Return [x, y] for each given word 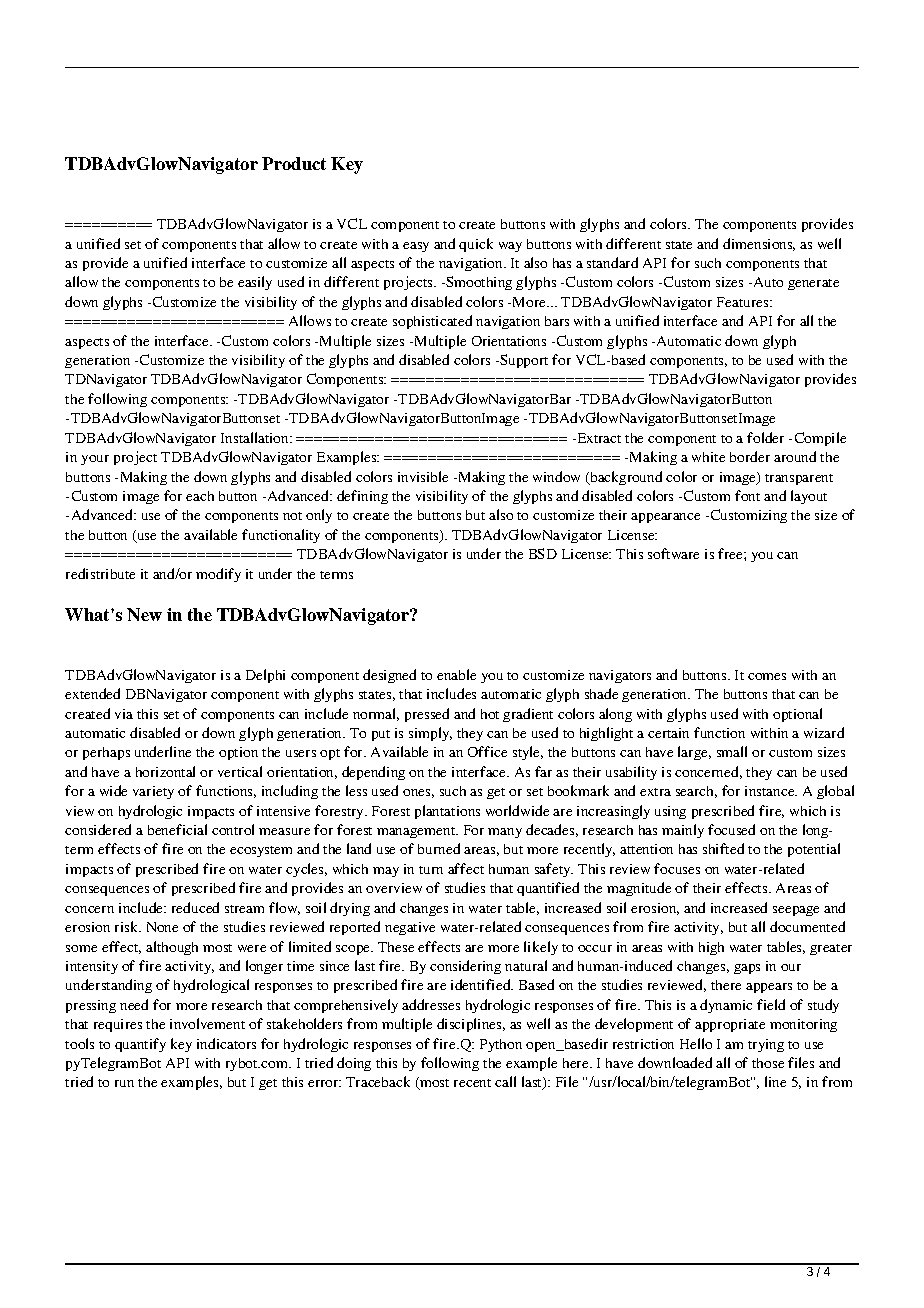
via [124, 714]
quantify [140, 1045]
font [747, 495]
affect [466, 868]
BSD [543, 553]
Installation [256, 437]
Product [294, 163]
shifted [723, 848]
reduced [195, 907]
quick [476, 245]
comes [767, 676]
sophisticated [432, 322]
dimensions [759, 244]
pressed [427, 715]
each [200, 496]
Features [744, 302]
